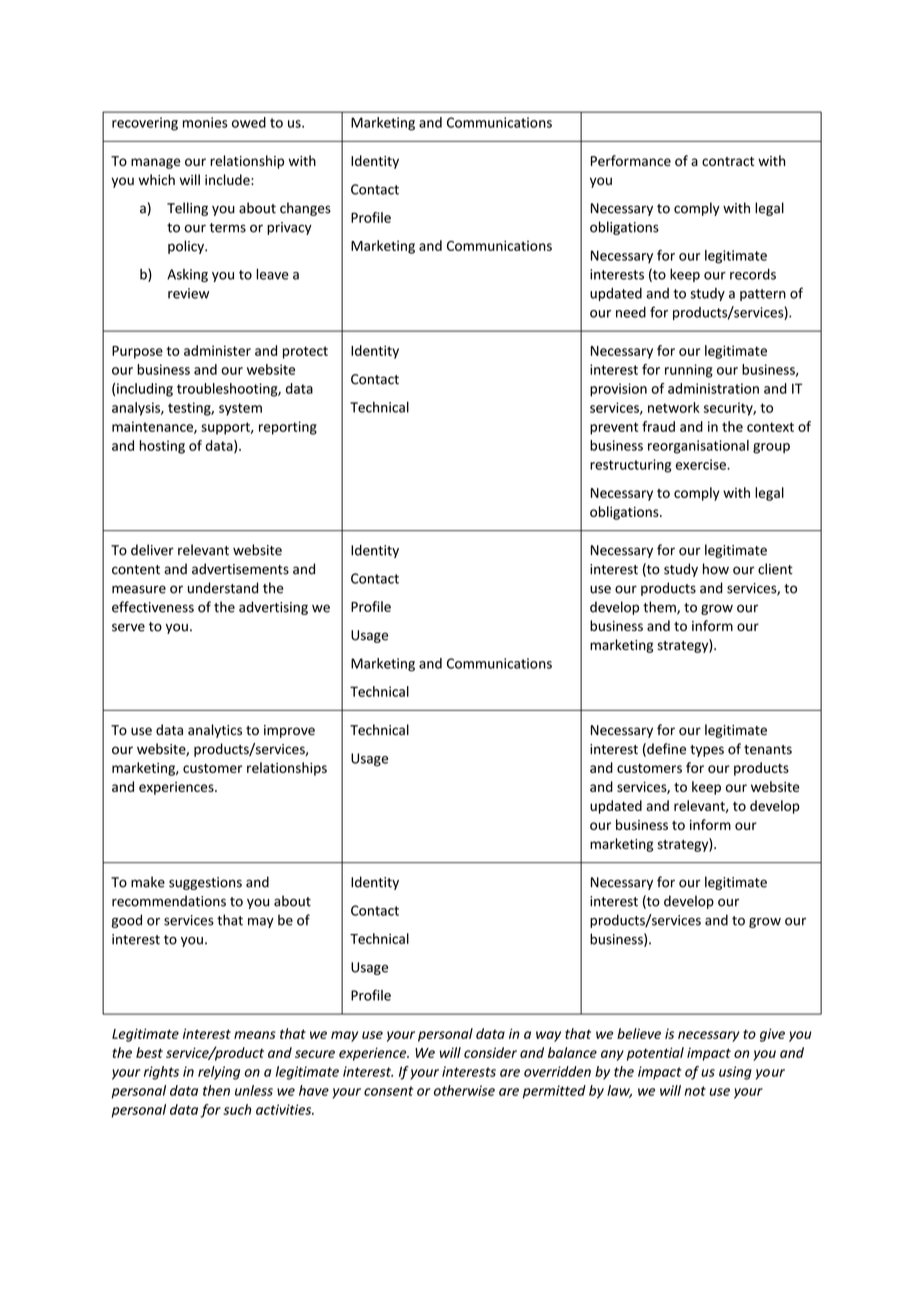 This image has width=924, height=1308. I want to click on otherwise, so click(464, 1090).
